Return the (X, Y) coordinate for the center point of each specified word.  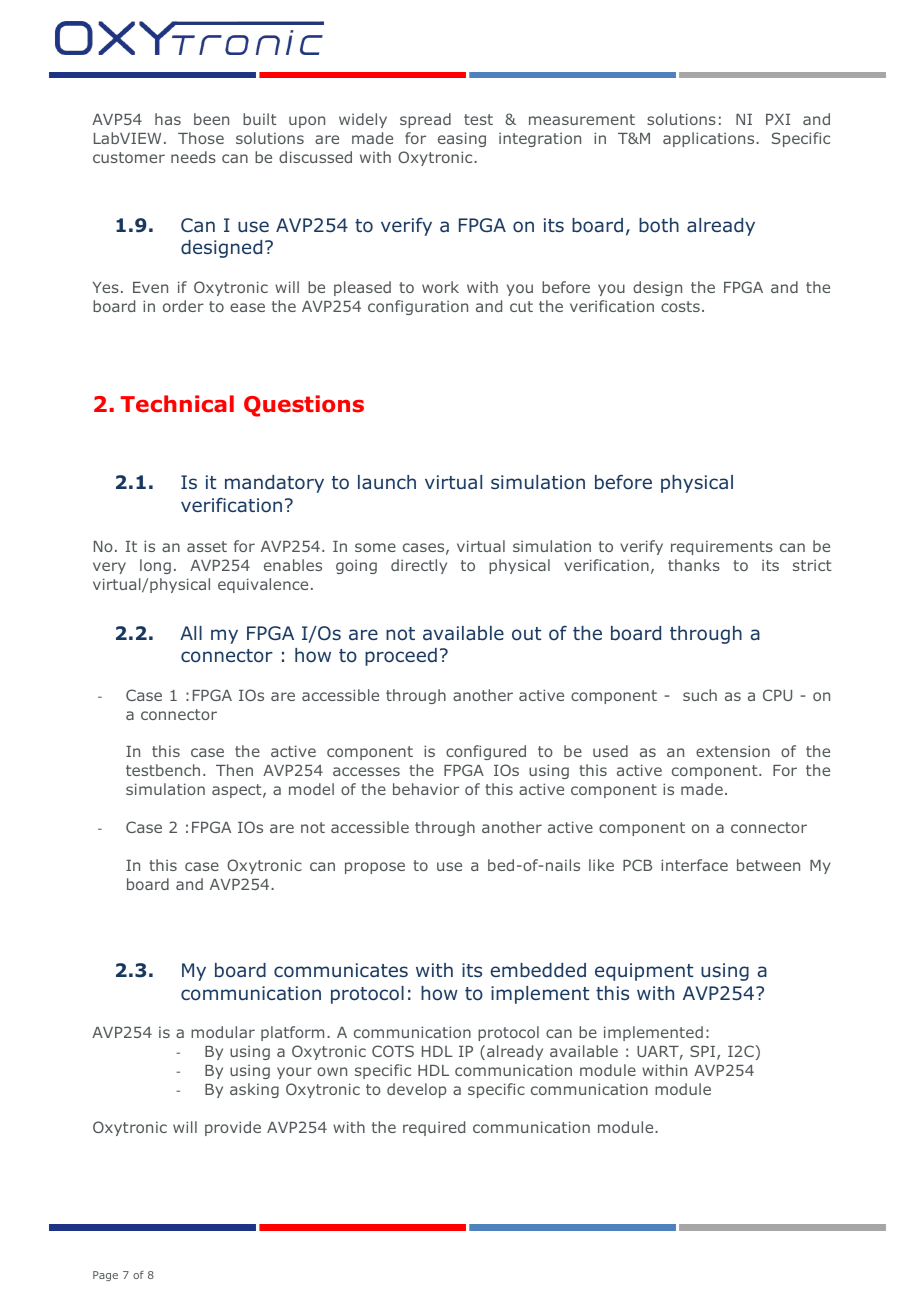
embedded (538, 970)
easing (462, 139)
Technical (177, 404)
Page (105, 1276)
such (700, 695)
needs (193, 157)
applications (710, 139)
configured (486, 752)
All (191, 633)
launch (387, 482)
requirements (722, 547)
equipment (644, 972)
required (434, 1128)
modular (223, 1032)
